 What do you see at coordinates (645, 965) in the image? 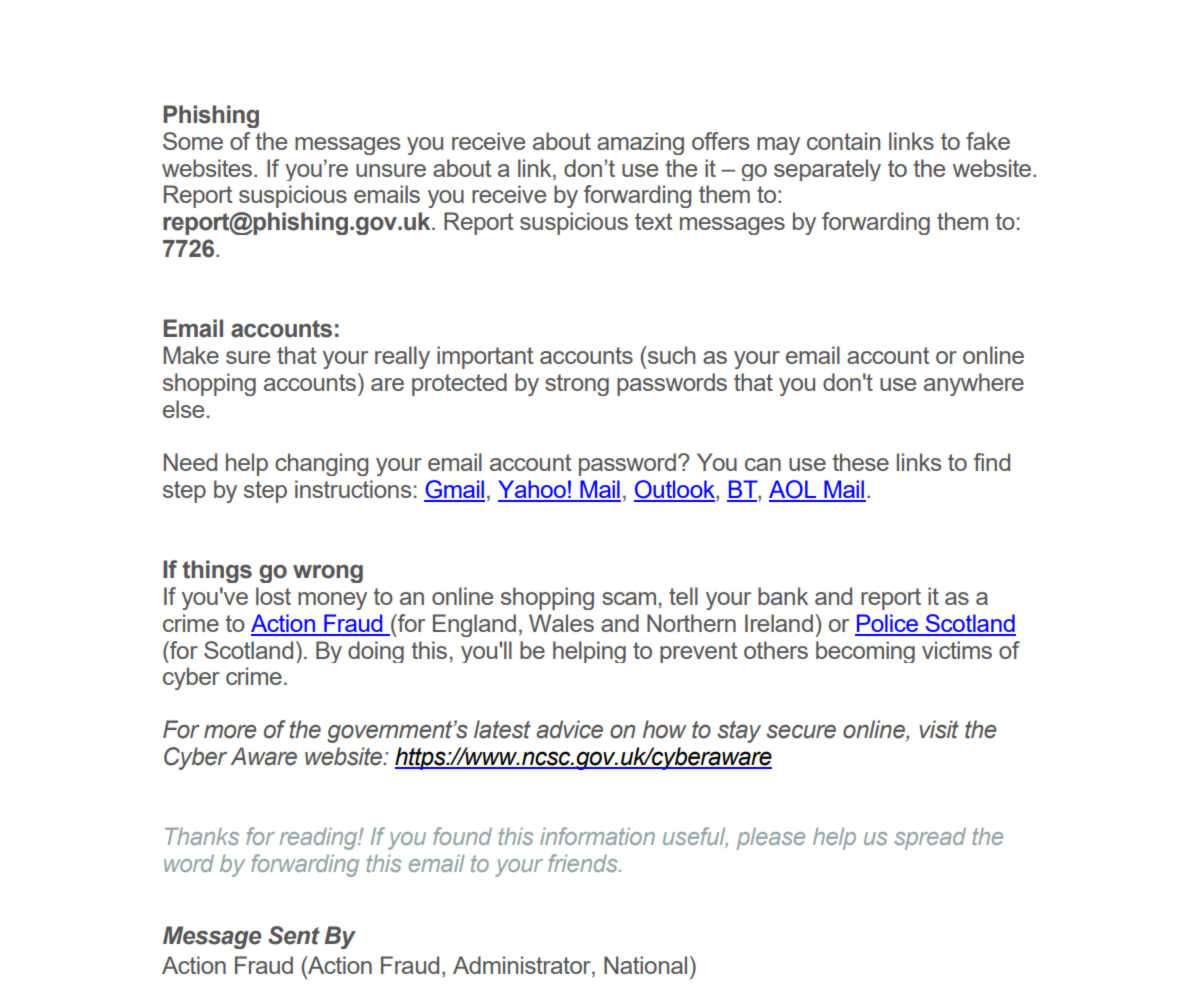
I see `National` at bounding box center [645, 965].
